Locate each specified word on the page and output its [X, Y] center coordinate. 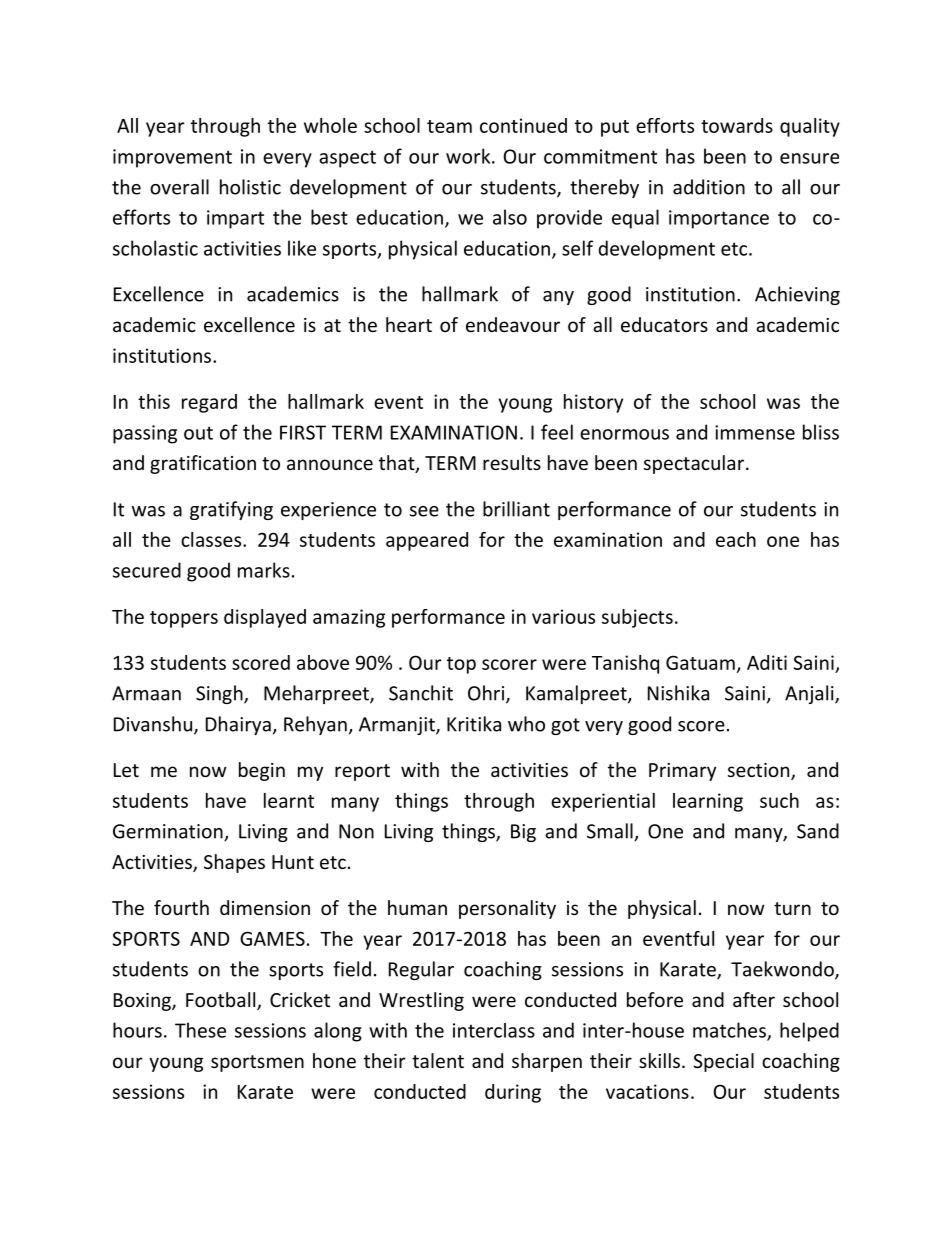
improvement [172, 158]
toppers [184, 619]
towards [737, 125]
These [200, 1030]
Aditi [767, 662]
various [563, 616]
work [469, 156]
